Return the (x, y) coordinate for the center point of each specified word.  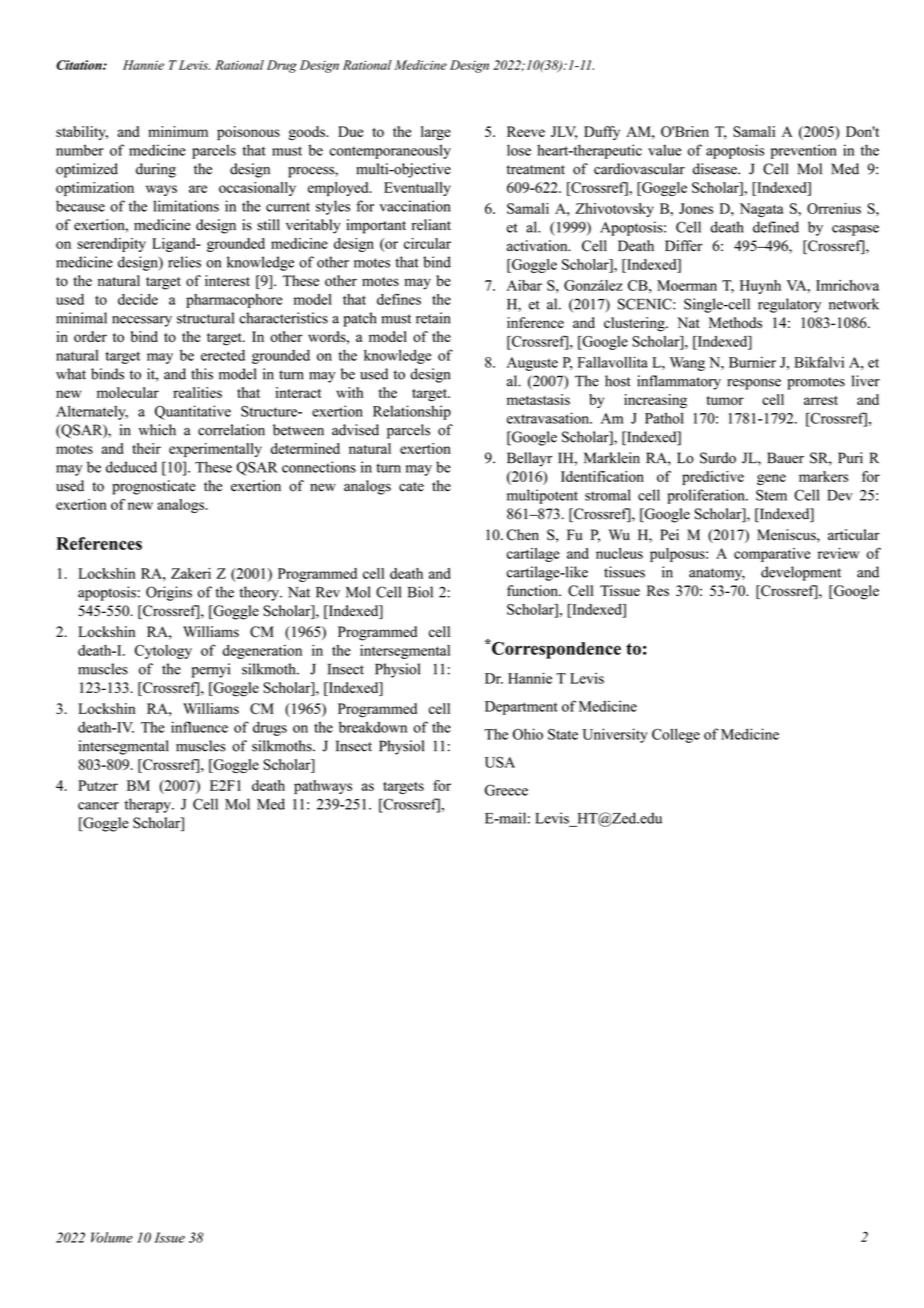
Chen (523, 535)
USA (500, 762)
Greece (506, 790)
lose (519, 150)
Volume (112, 1237)
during (156, 170)
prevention (804, 151)
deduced (131, 467)
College (676, 735)
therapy (149, 805)
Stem (771, 495)
